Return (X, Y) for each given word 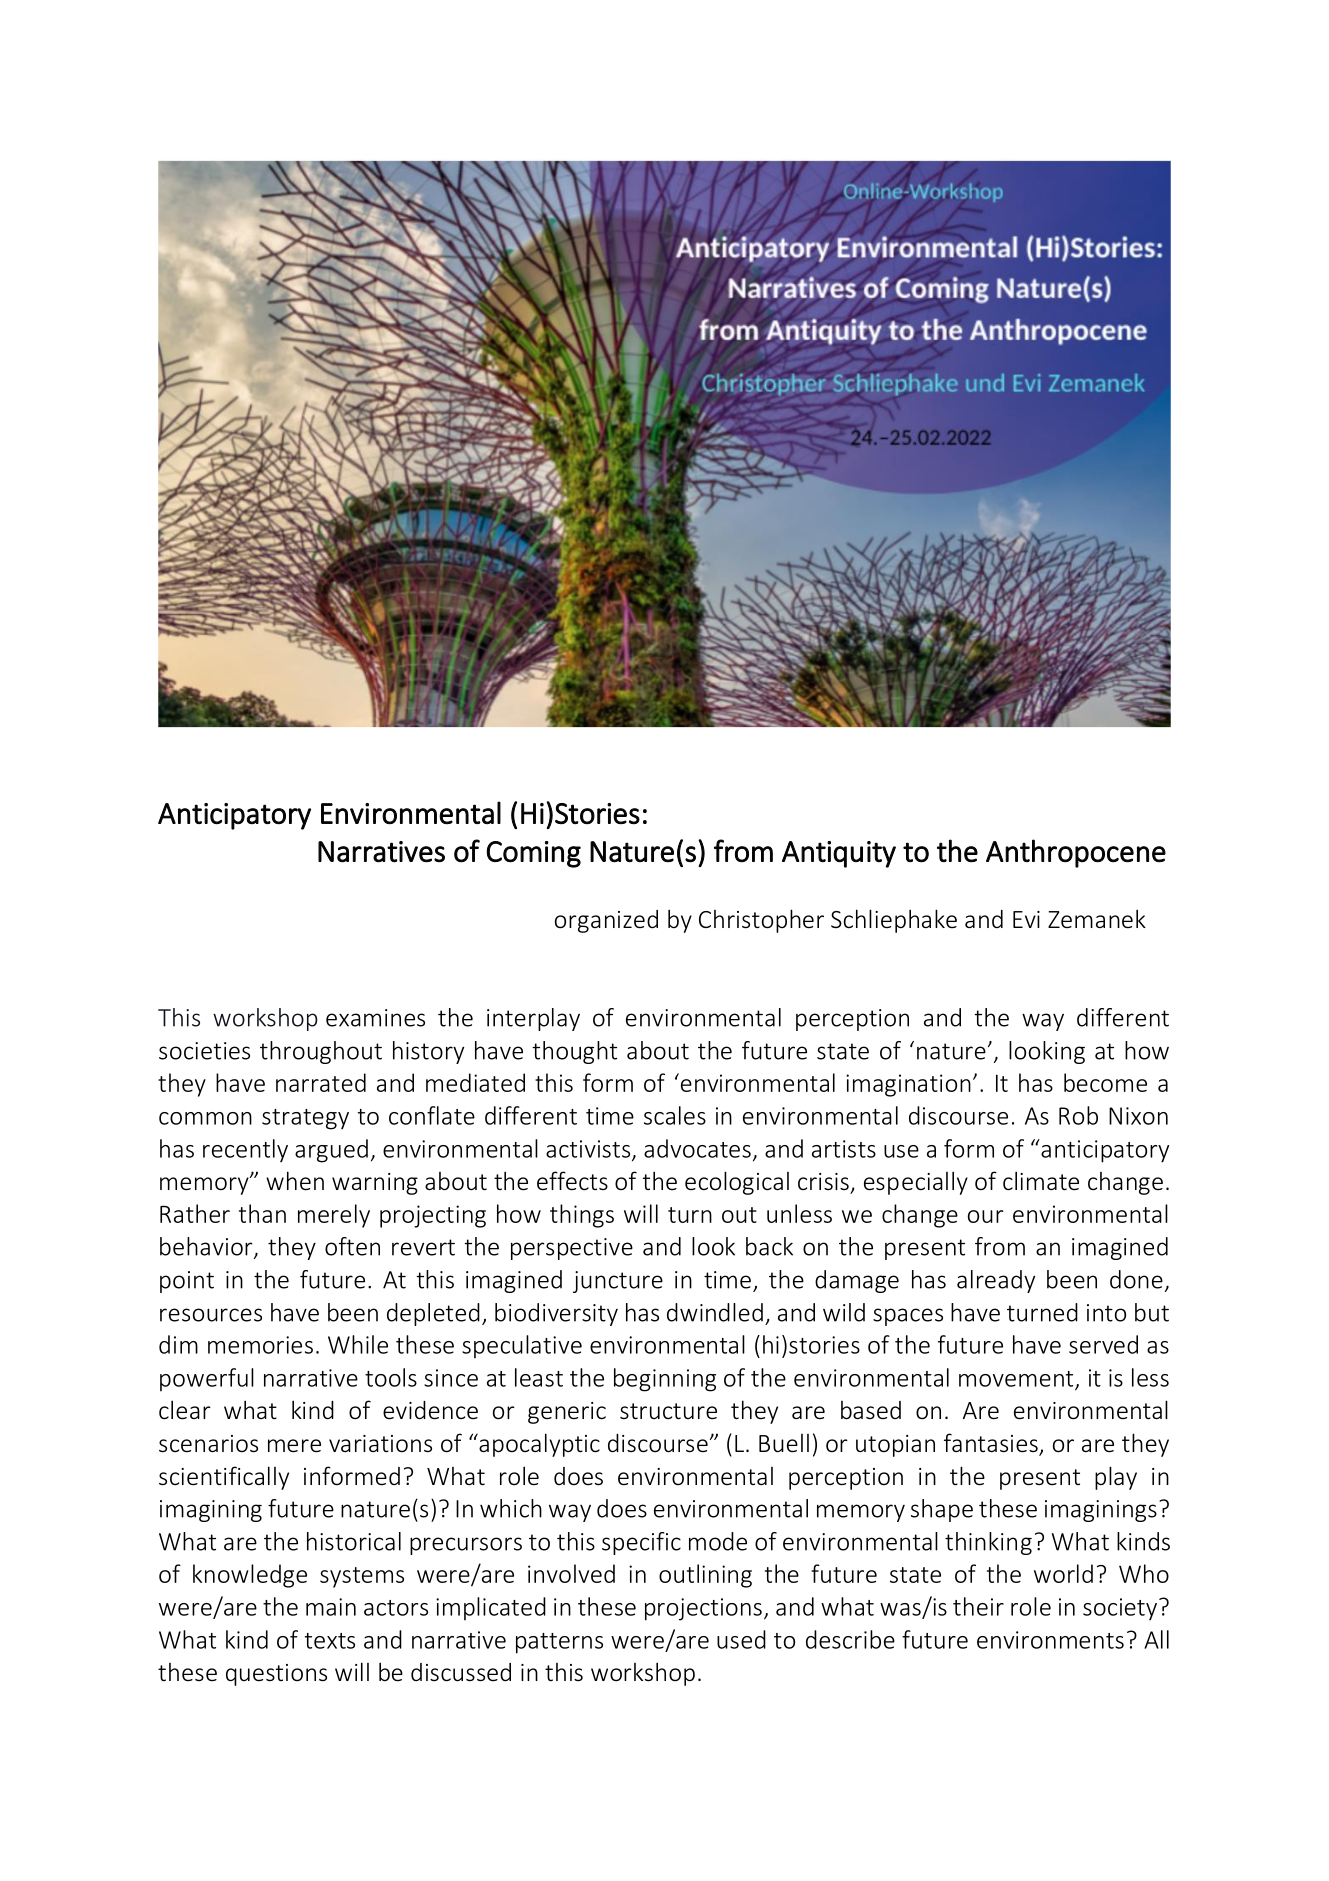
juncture (618, 1282)
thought (574, 1052)
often (352, 1246)
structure (668, 1411)
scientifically (224, 1478)
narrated (321, 1082)
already (996, 1281)
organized (606, 921)
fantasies (992, 1444)
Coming (533, 854)
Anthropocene (1076, 853)
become (1105, 1082)
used (741, 1639)
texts (330, 1641)
